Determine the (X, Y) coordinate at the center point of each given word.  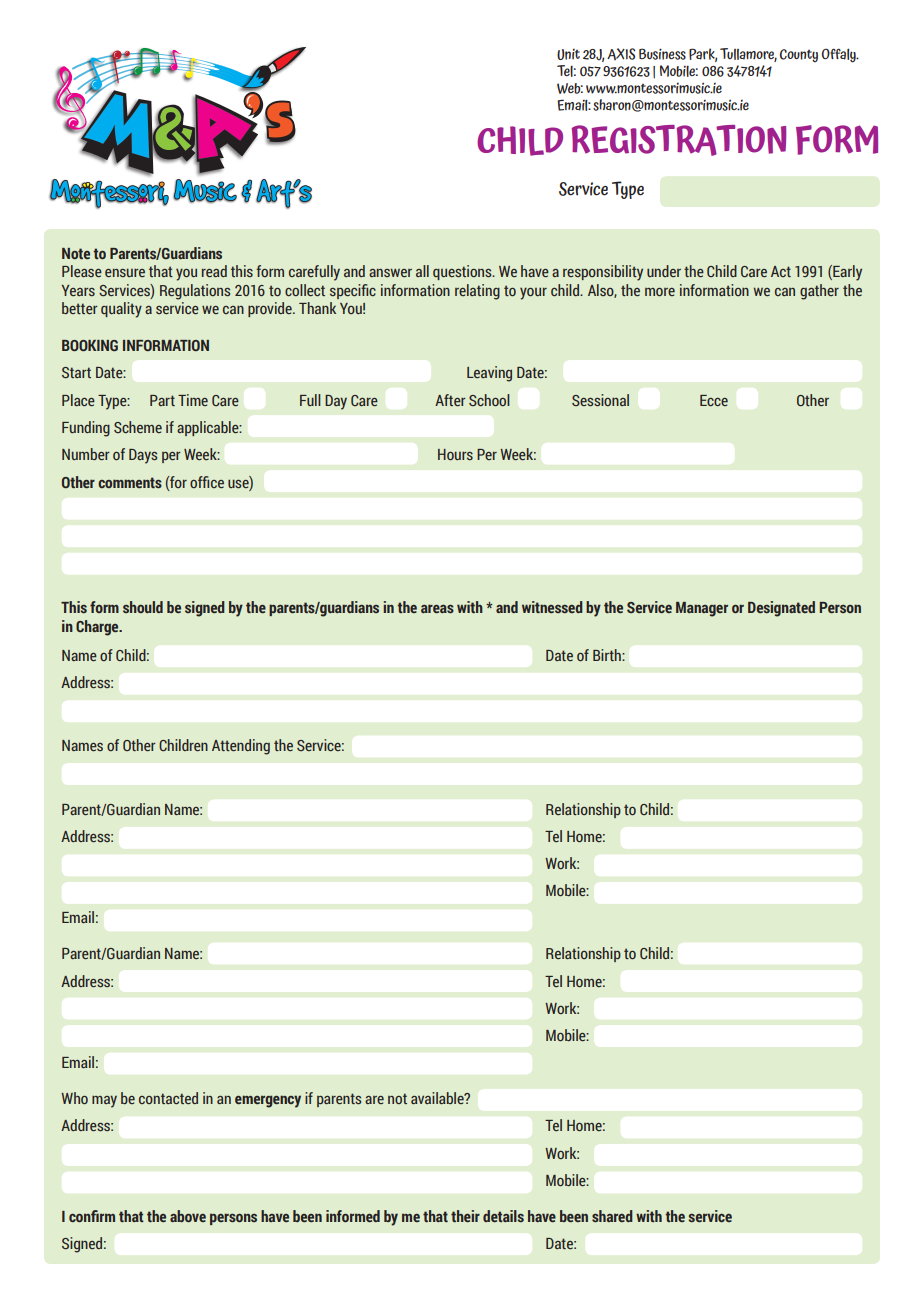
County (799, 56)
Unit (568, 54)
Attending (241, 747)
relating (477, 292)
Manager (702, 609)
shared (612, 1216)
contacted (168, 1098)
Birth (608, 655)
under (664, 271)
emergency (268, 1101)
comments (130, 483)
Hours (455, 454)
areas (437, 609)
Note (76, 253)
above (188, 1216)
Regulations (195, 292)
